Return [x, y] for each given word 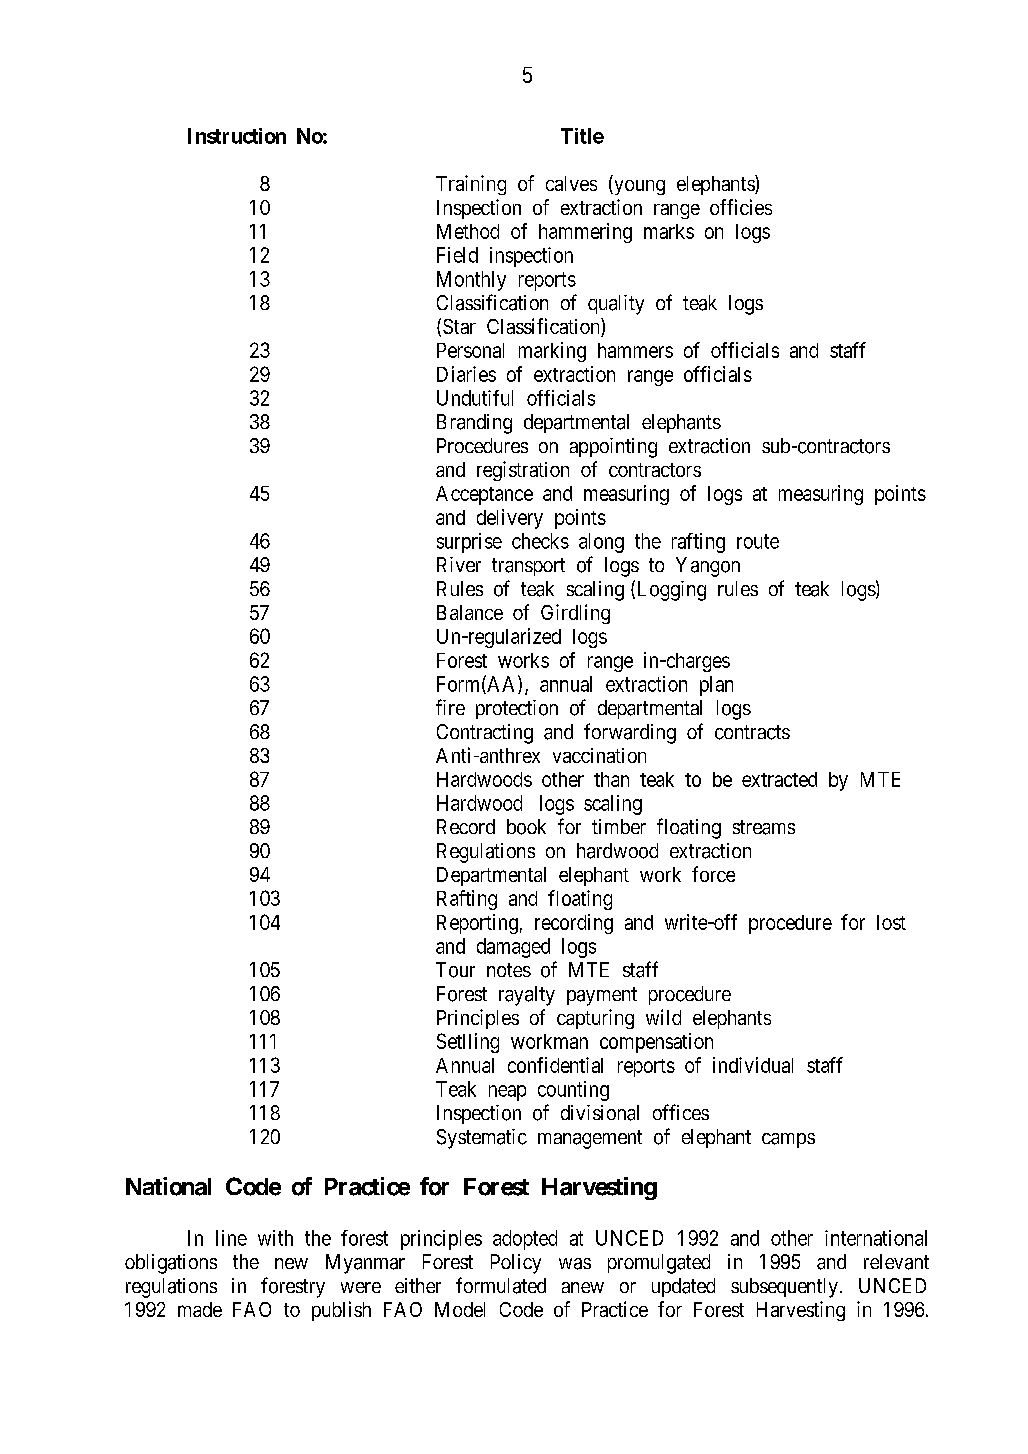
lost [891, 922]
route [758, 541]
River [459, 564]
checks [540, 541]
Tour [455, 970]
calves [571, 183]
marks [669, 231]
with [275, 1238]
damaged [513, 948]
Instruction [237, 136]
